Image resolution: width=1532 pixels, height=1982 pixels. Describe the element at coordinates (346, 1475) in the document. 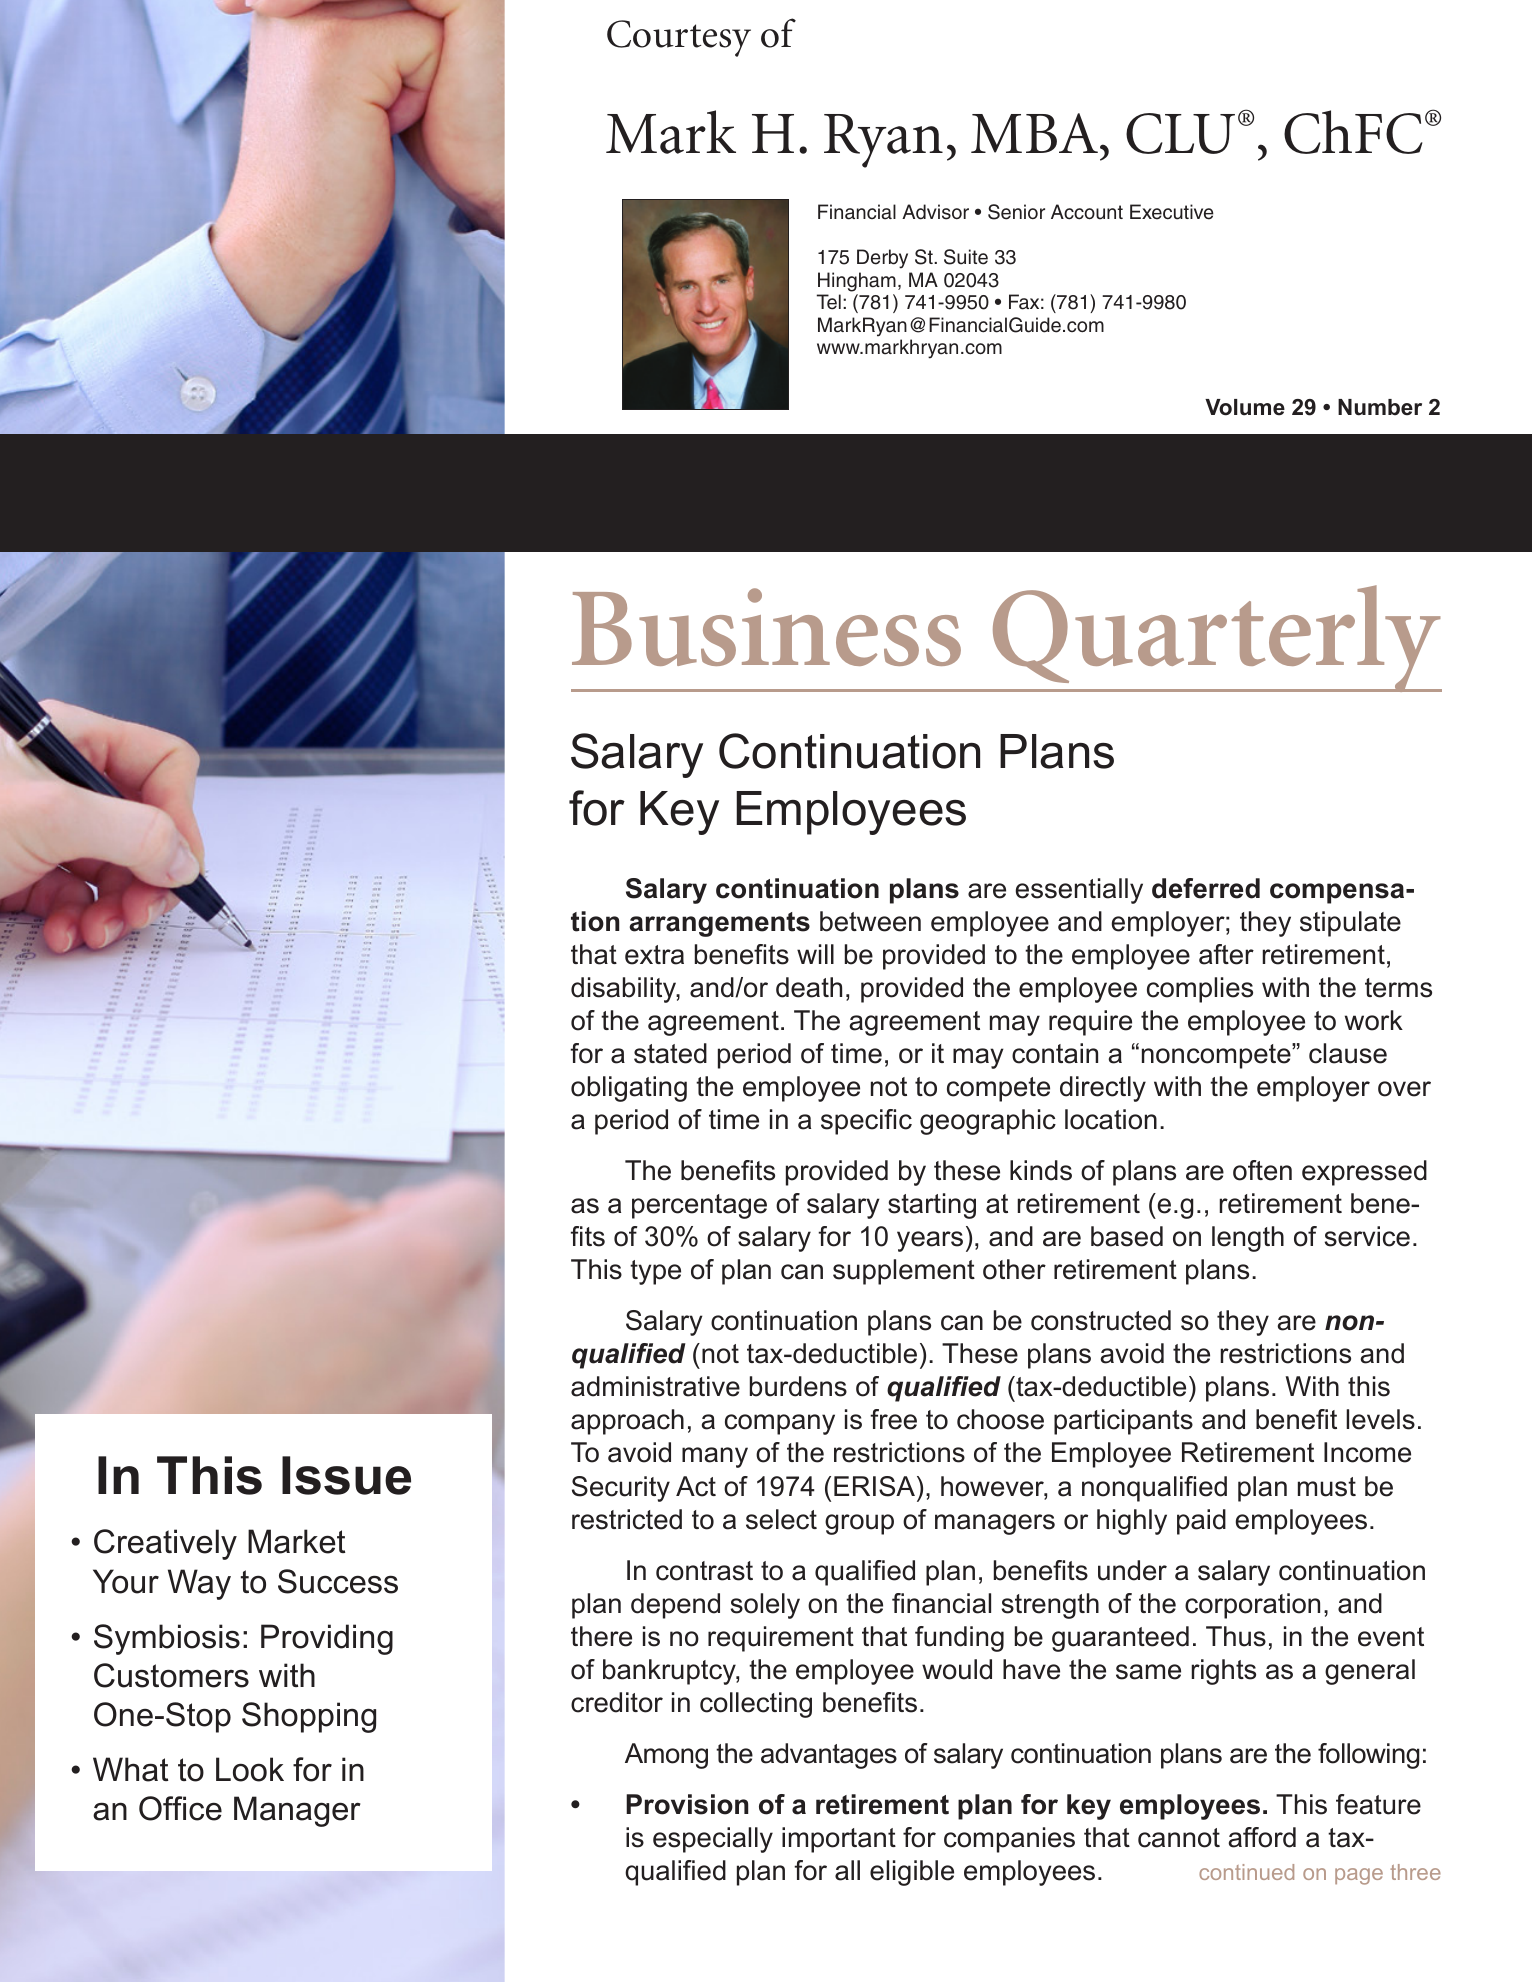

I see `Issue` at that location.
